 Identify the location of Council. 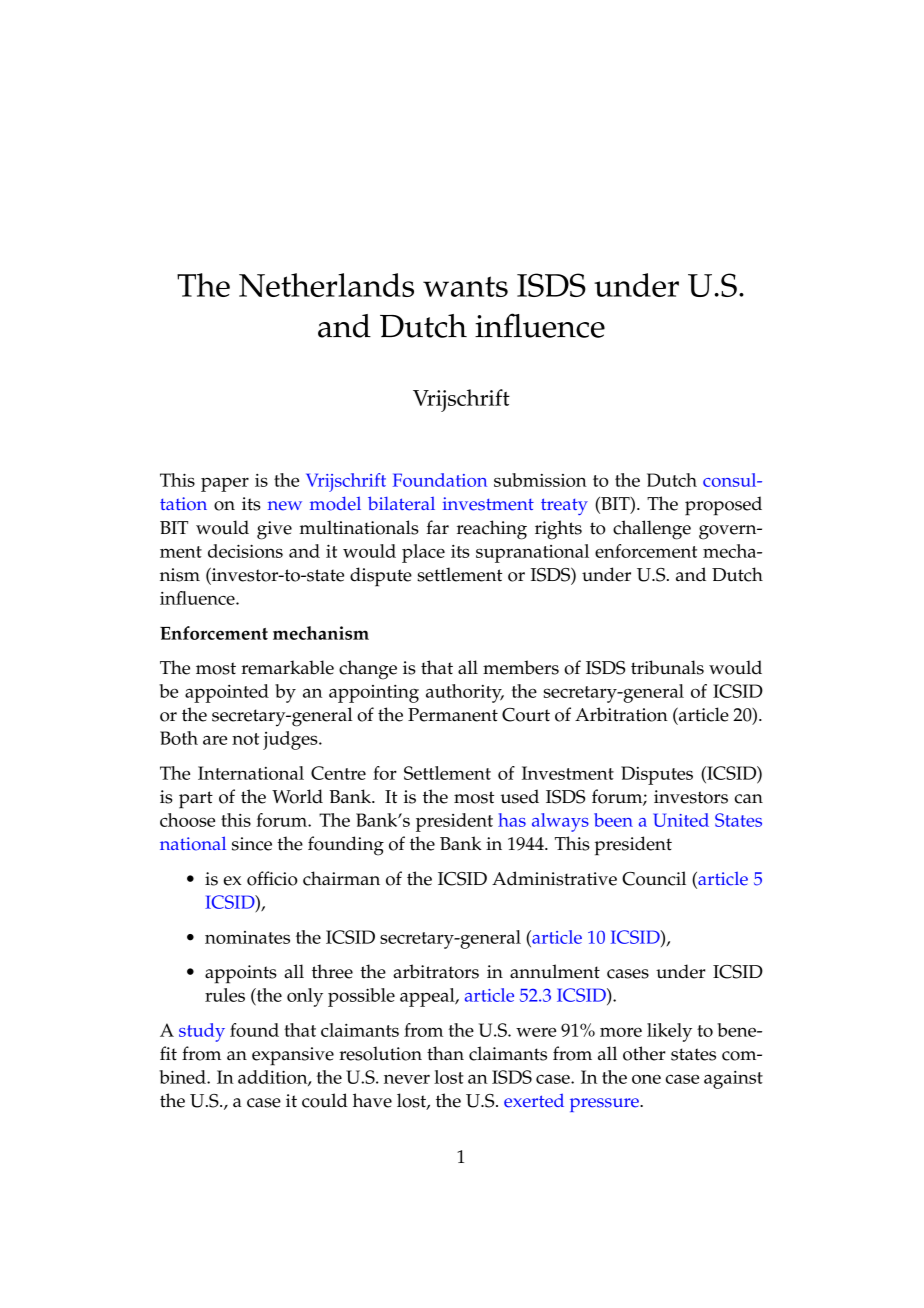
(654, 878).
